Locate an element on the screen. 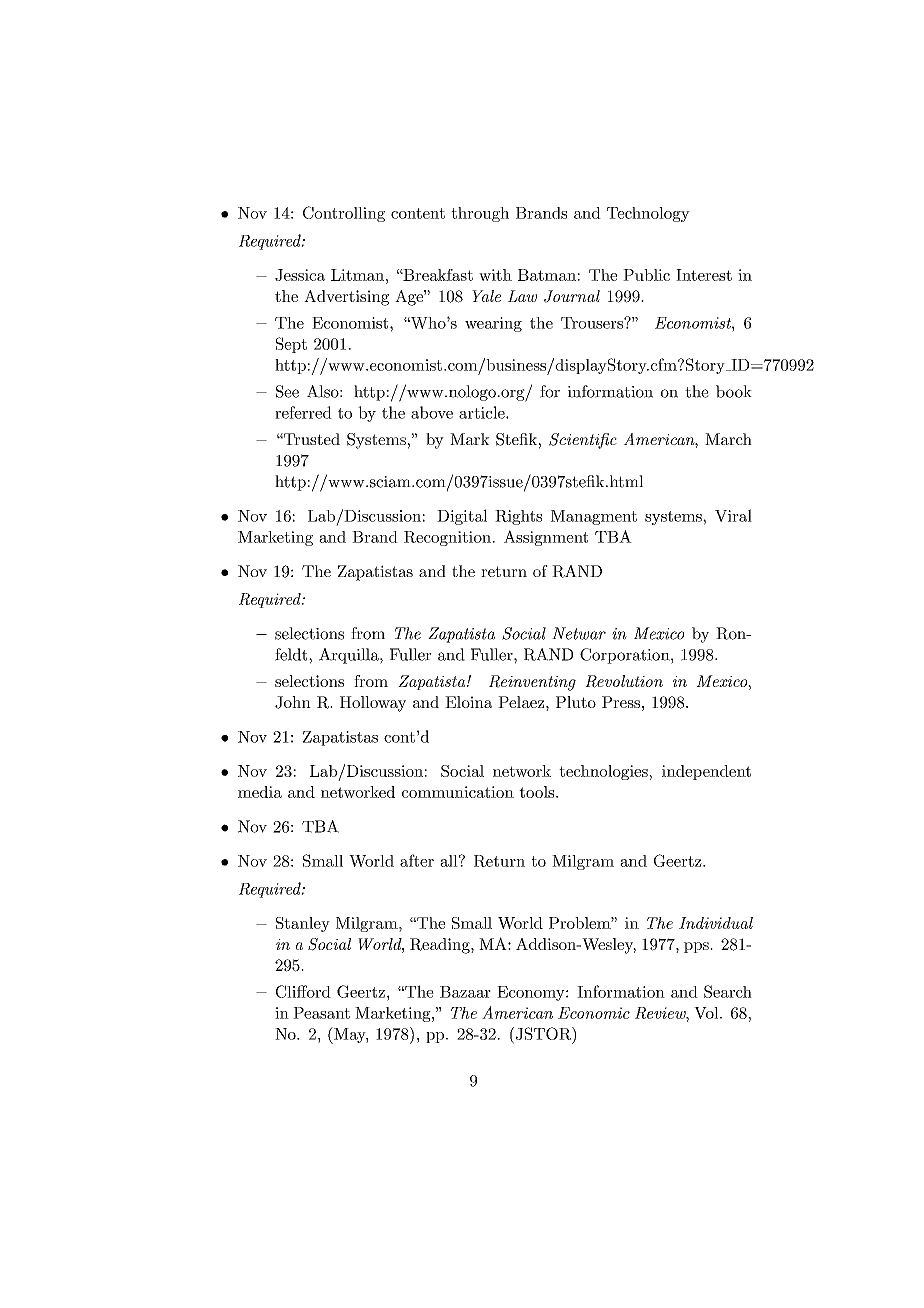  Corporation is located at coordinates (626, 656).
